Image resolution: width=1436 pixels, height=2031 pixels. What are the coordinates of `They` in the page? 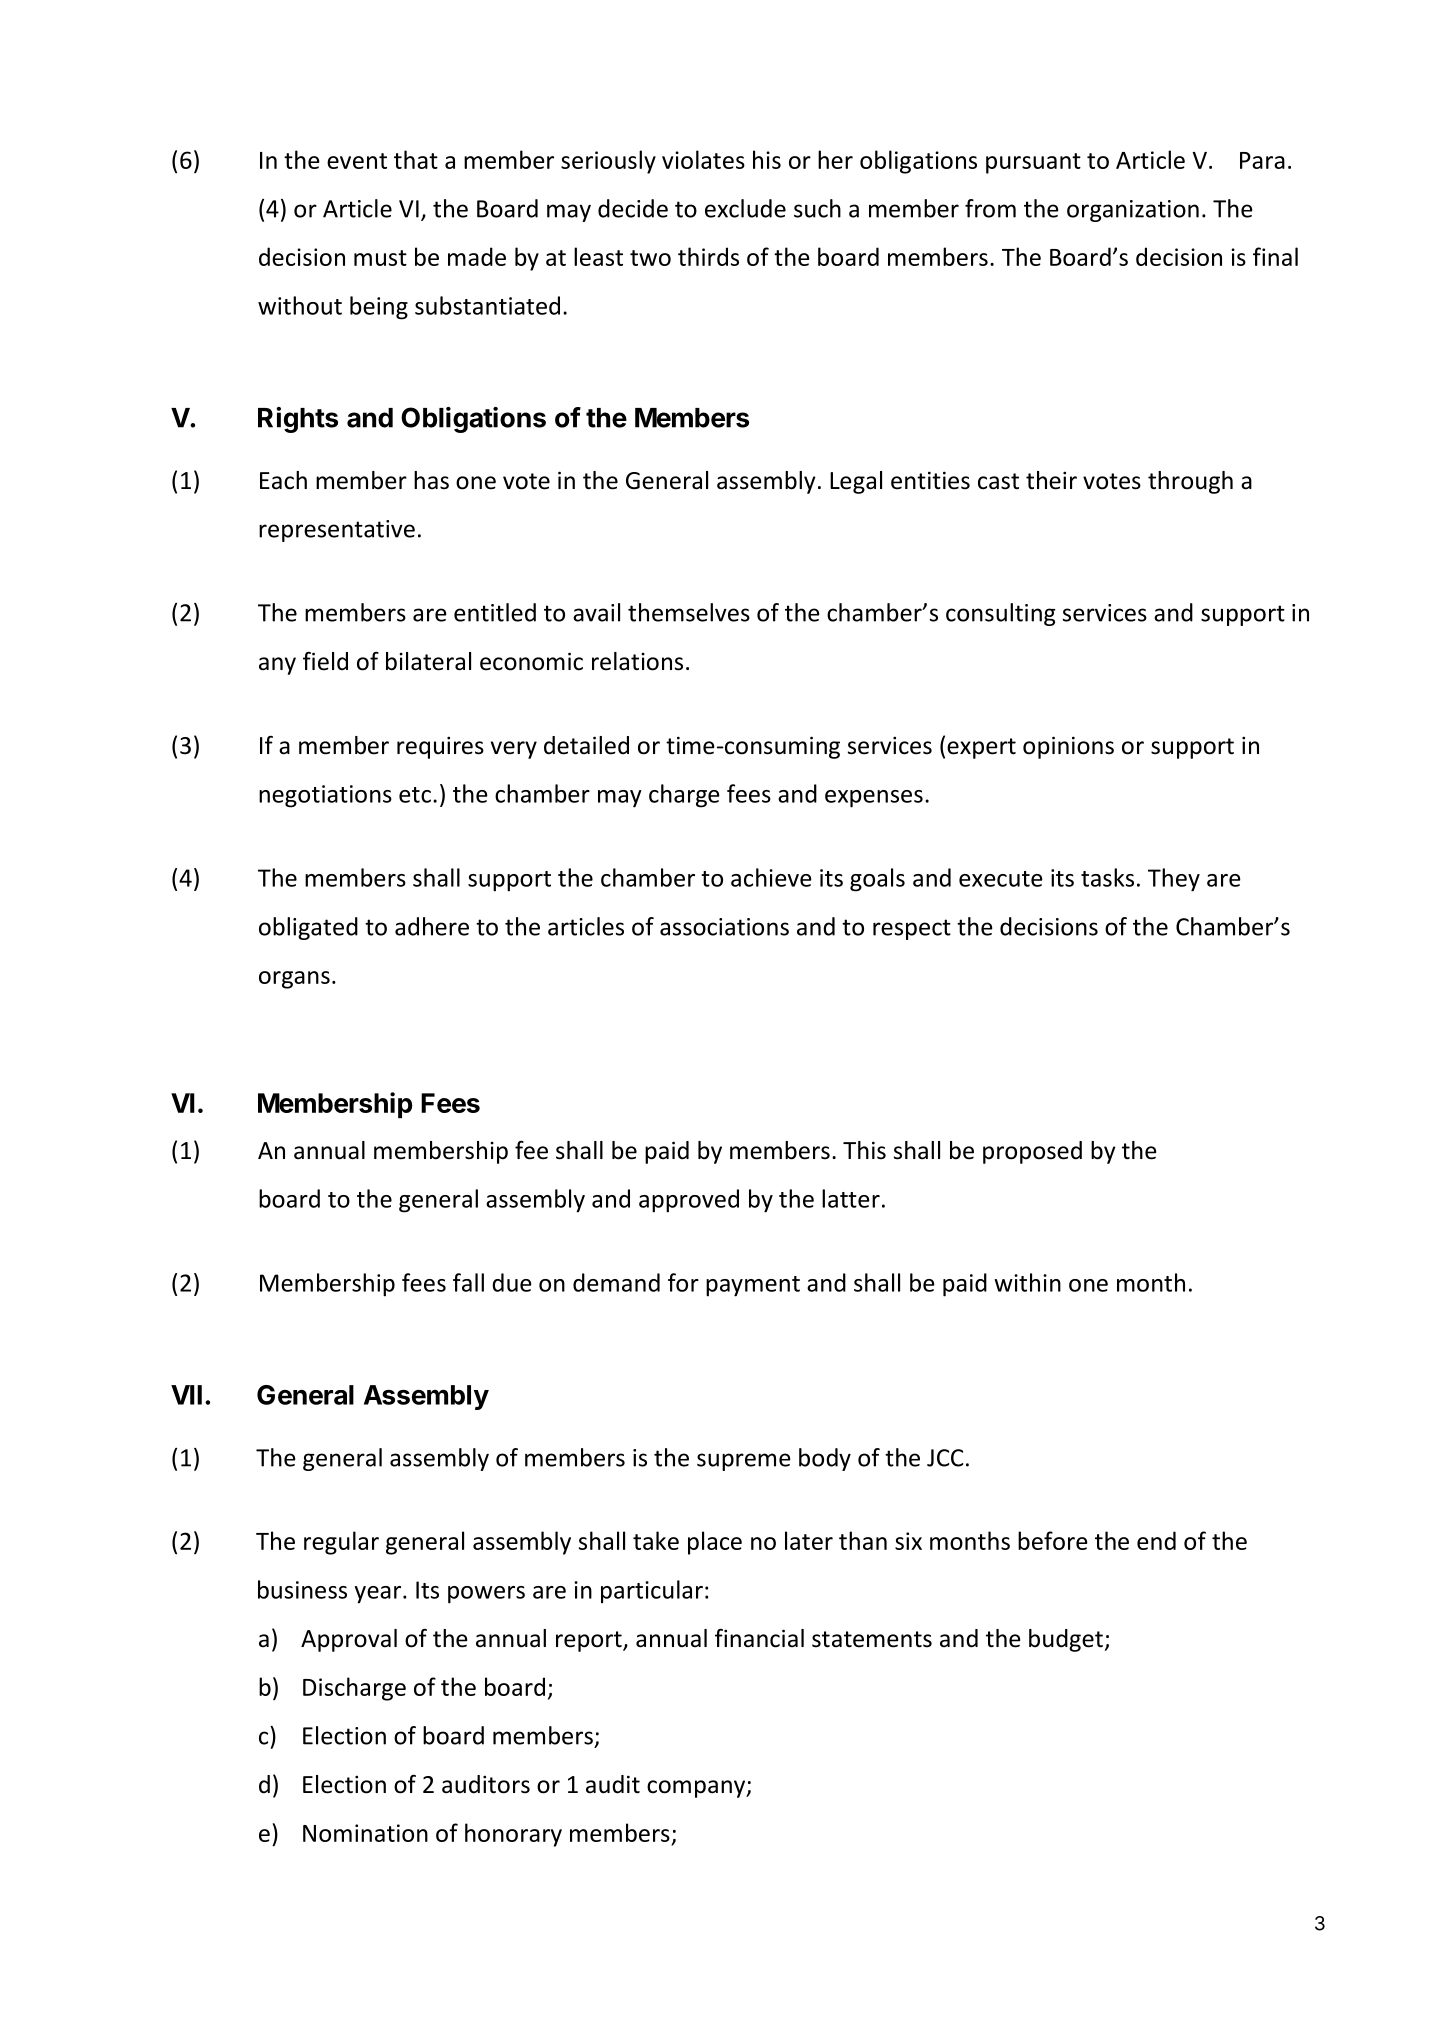 It's located at (1174, 880).
